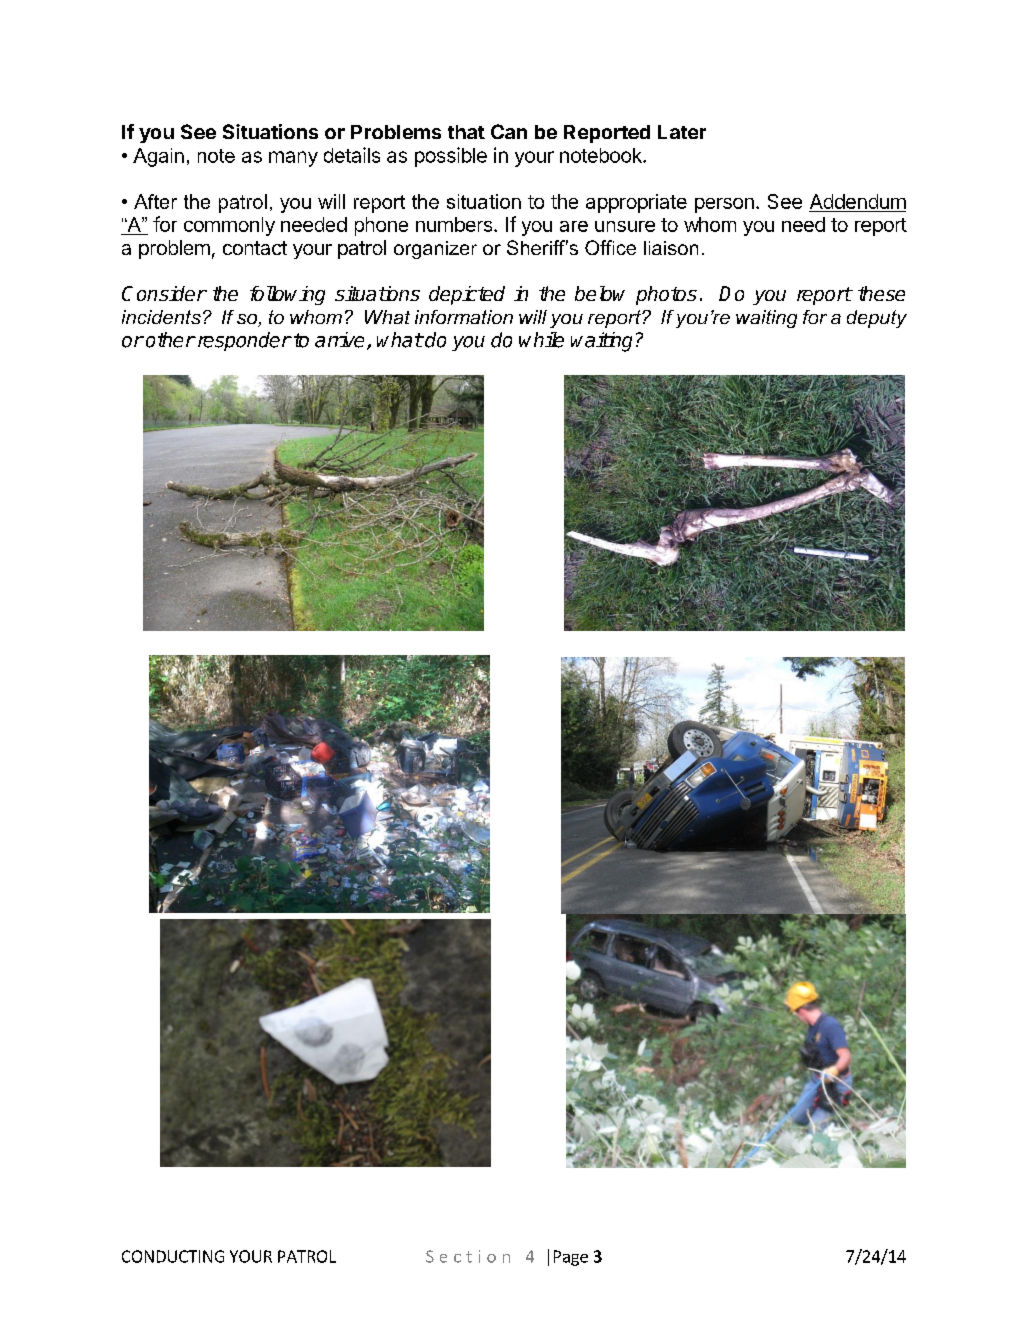 The image size is (1027, 1328). I want to click on Addendum, so click(858, 201).
